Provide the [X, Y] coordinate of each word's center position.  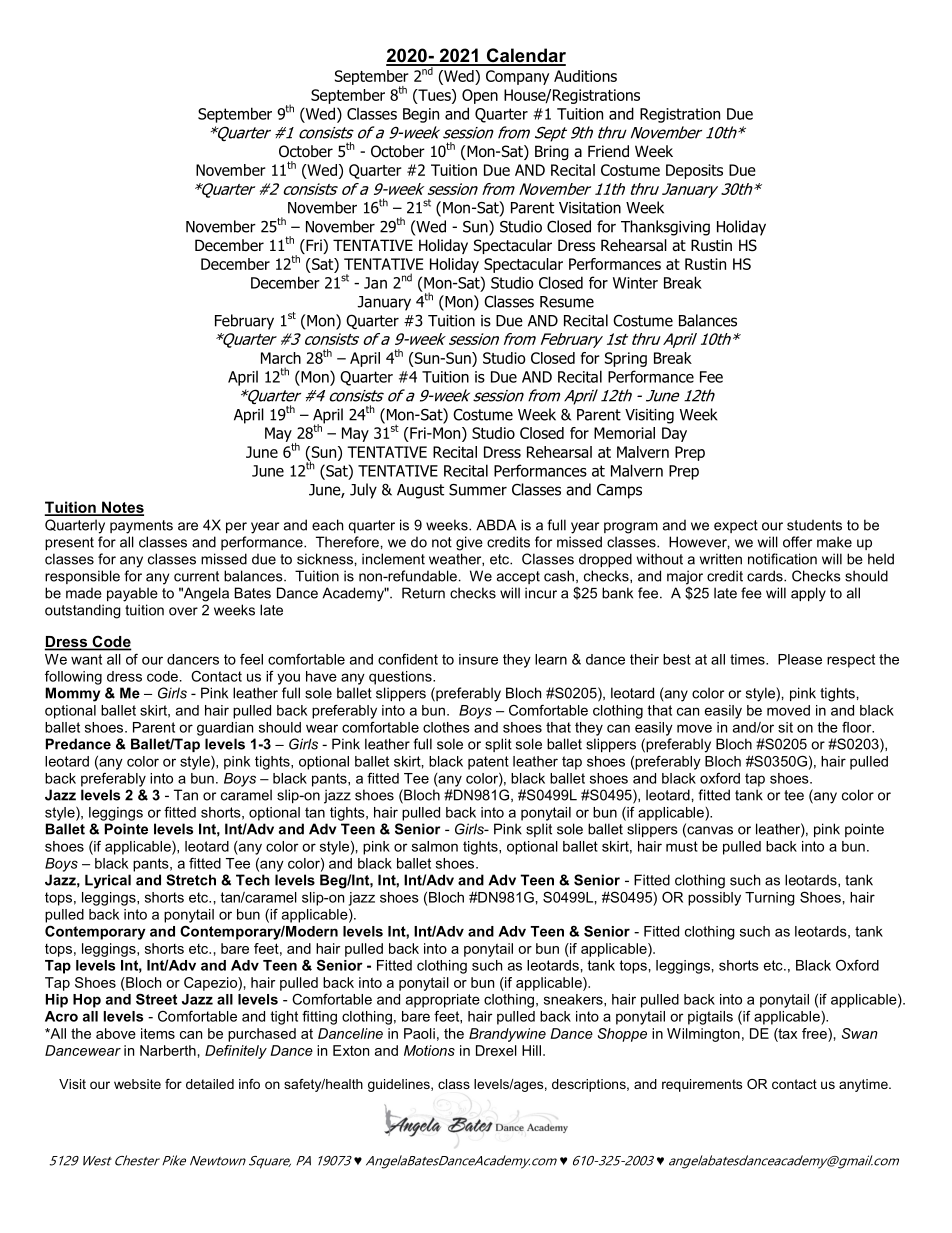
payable [132, 594]
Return [423, 593]
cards [766, 576]
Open [480, 96]
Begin [421, 115]
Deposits [694, 171]
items [158, 1033]
